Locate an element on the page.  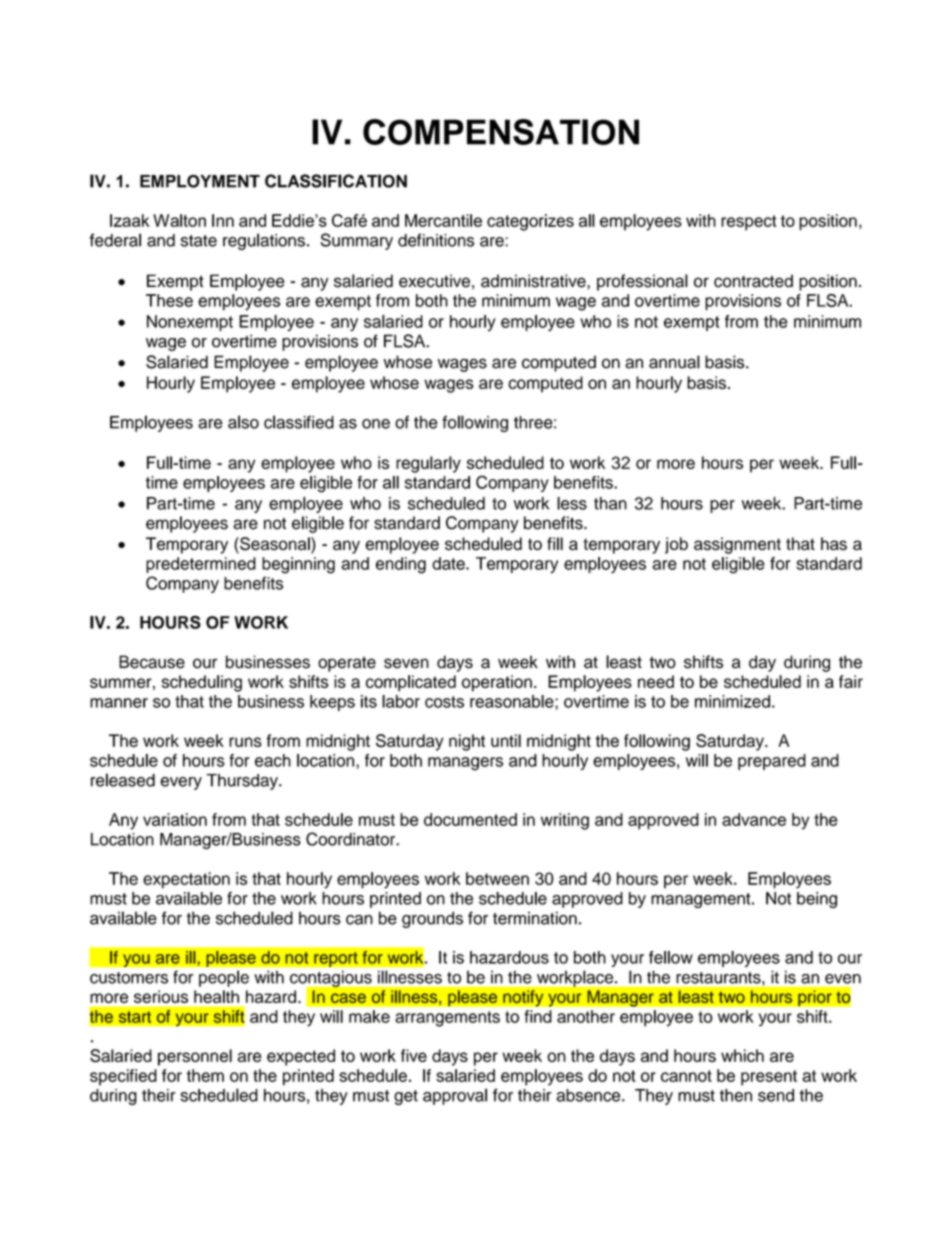
operation is located at coordinates (497, 683).
